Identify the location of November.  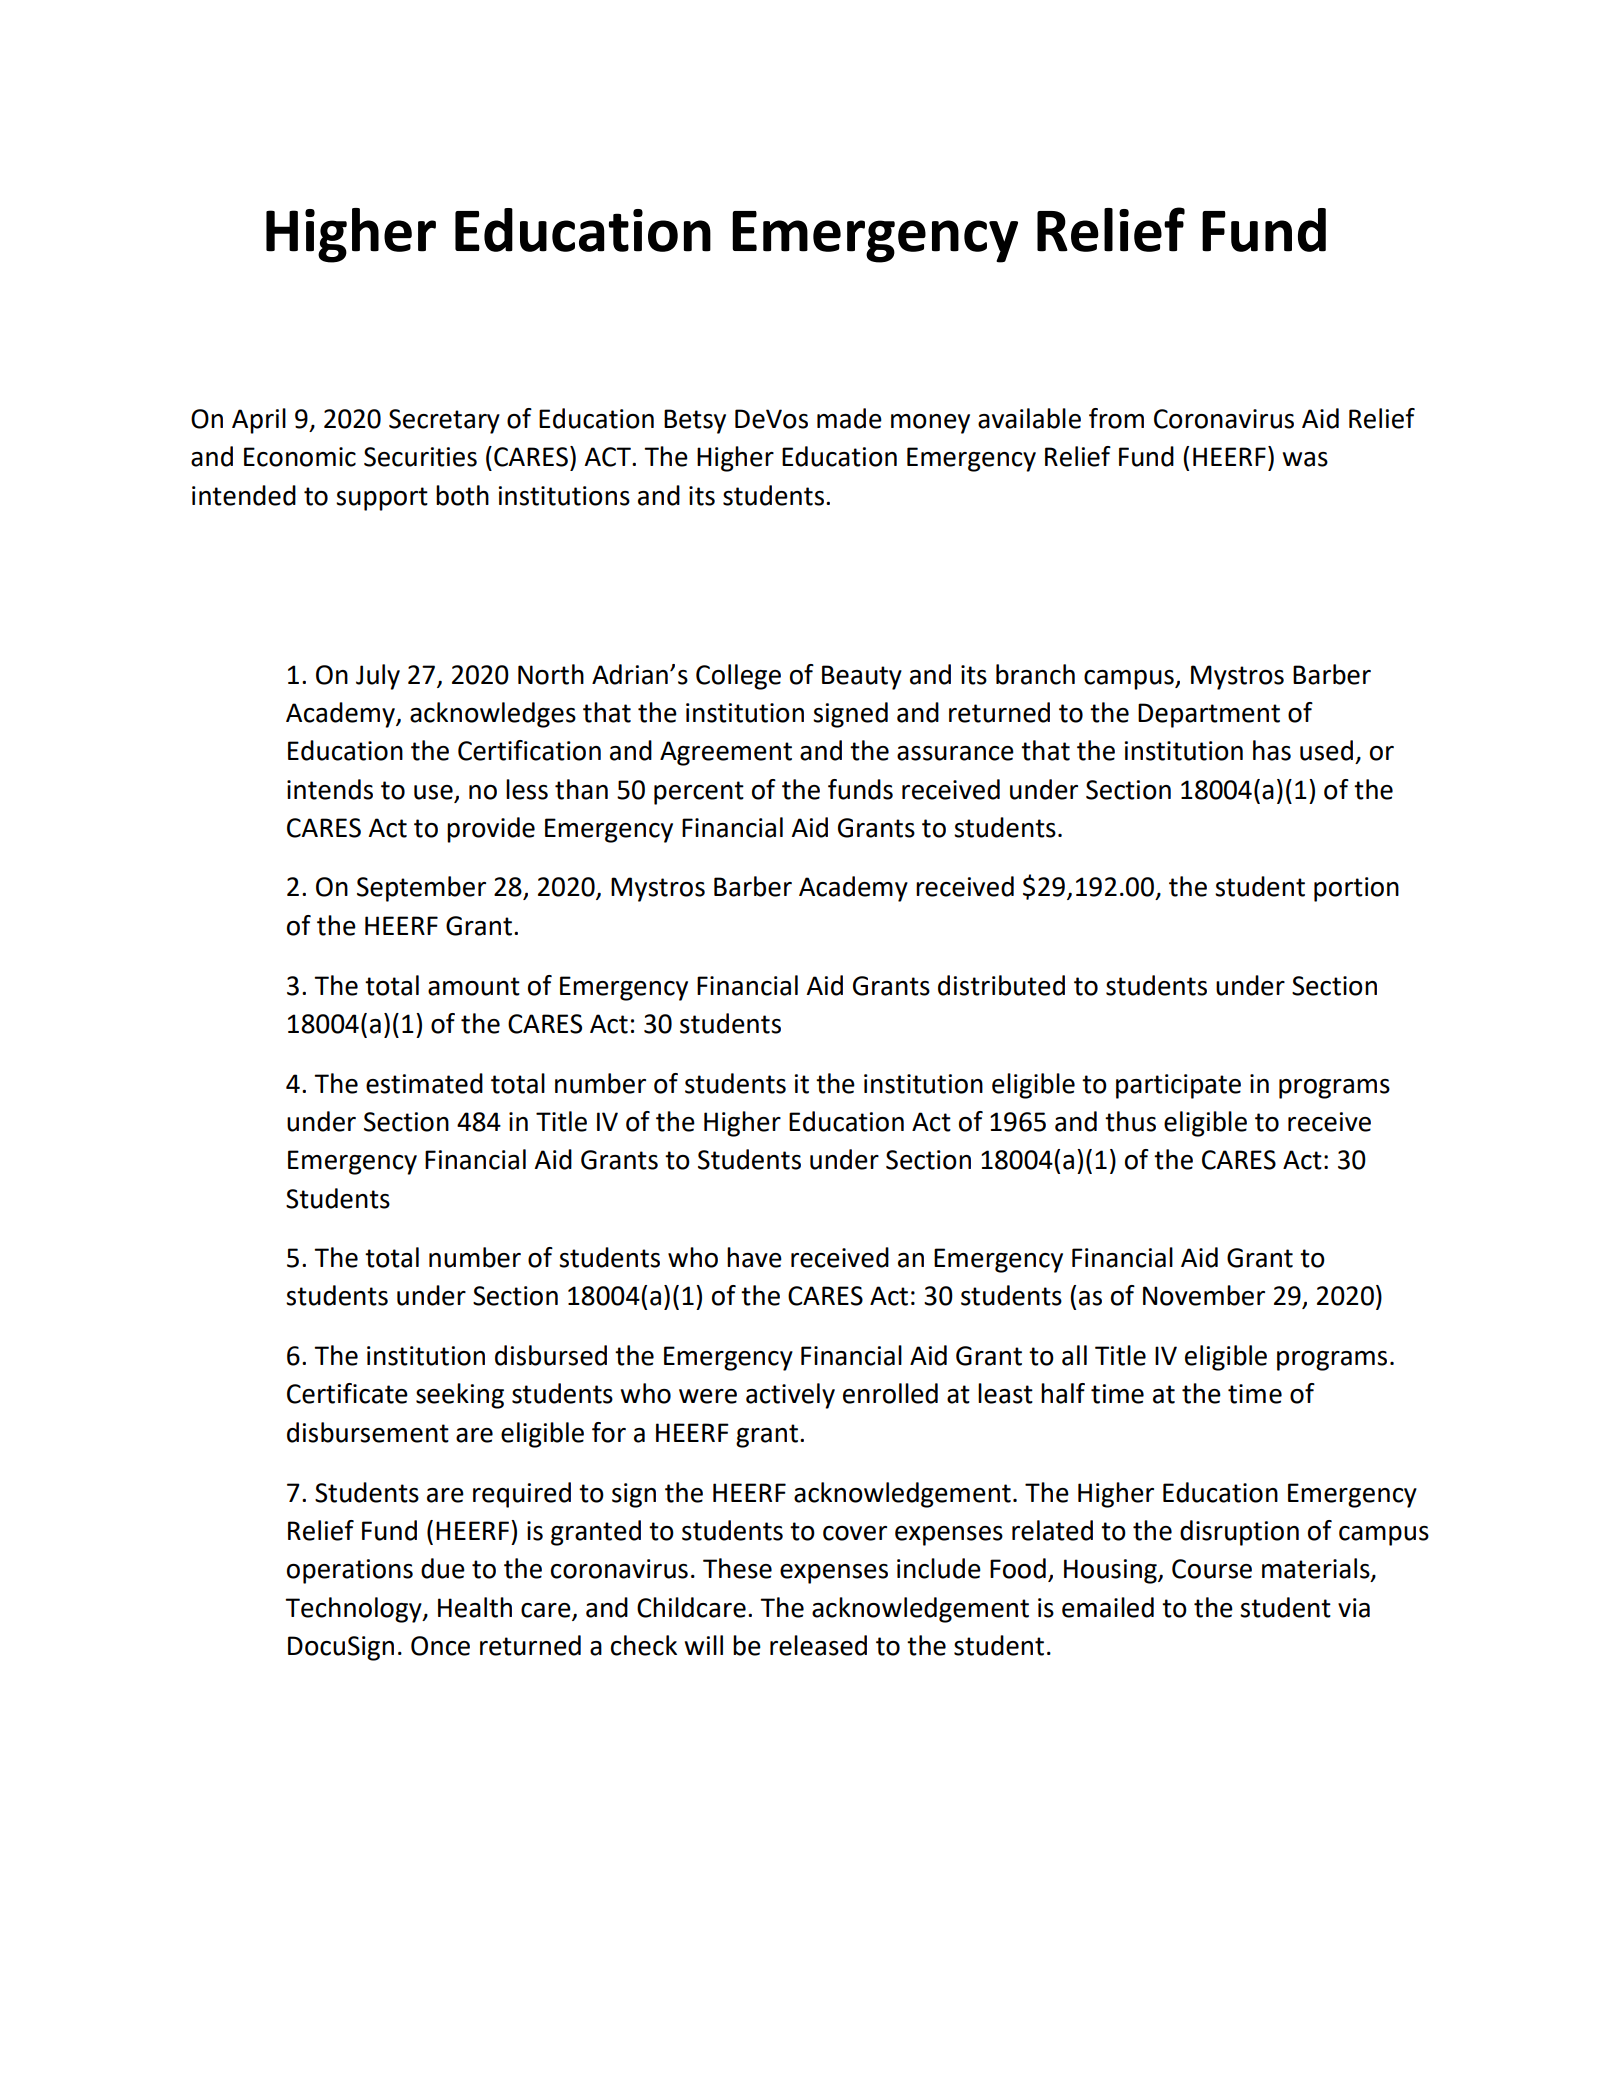
(1204, 1295).
